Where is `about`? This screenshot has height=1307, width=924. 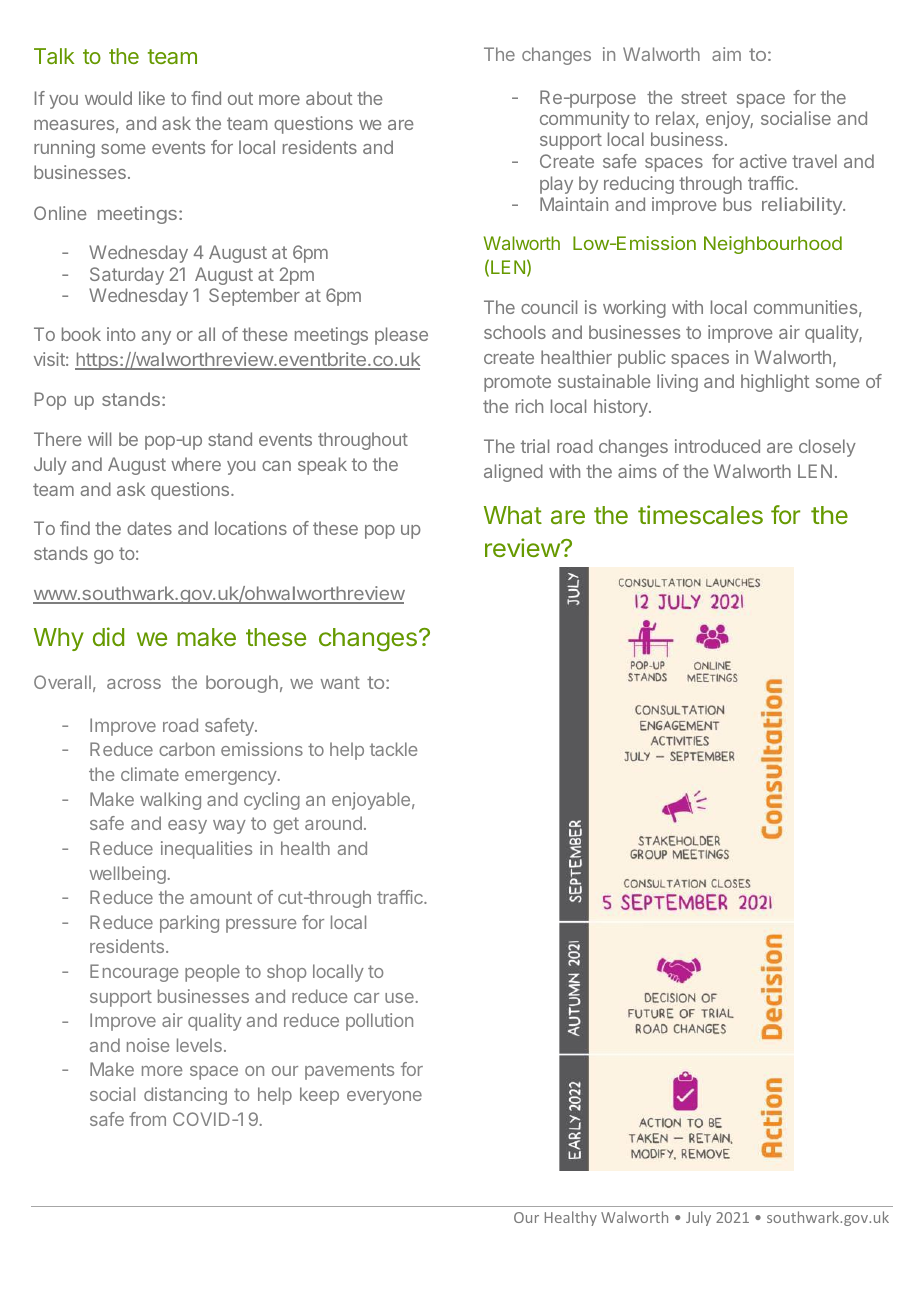
about is located at coordinates (329, 98).
